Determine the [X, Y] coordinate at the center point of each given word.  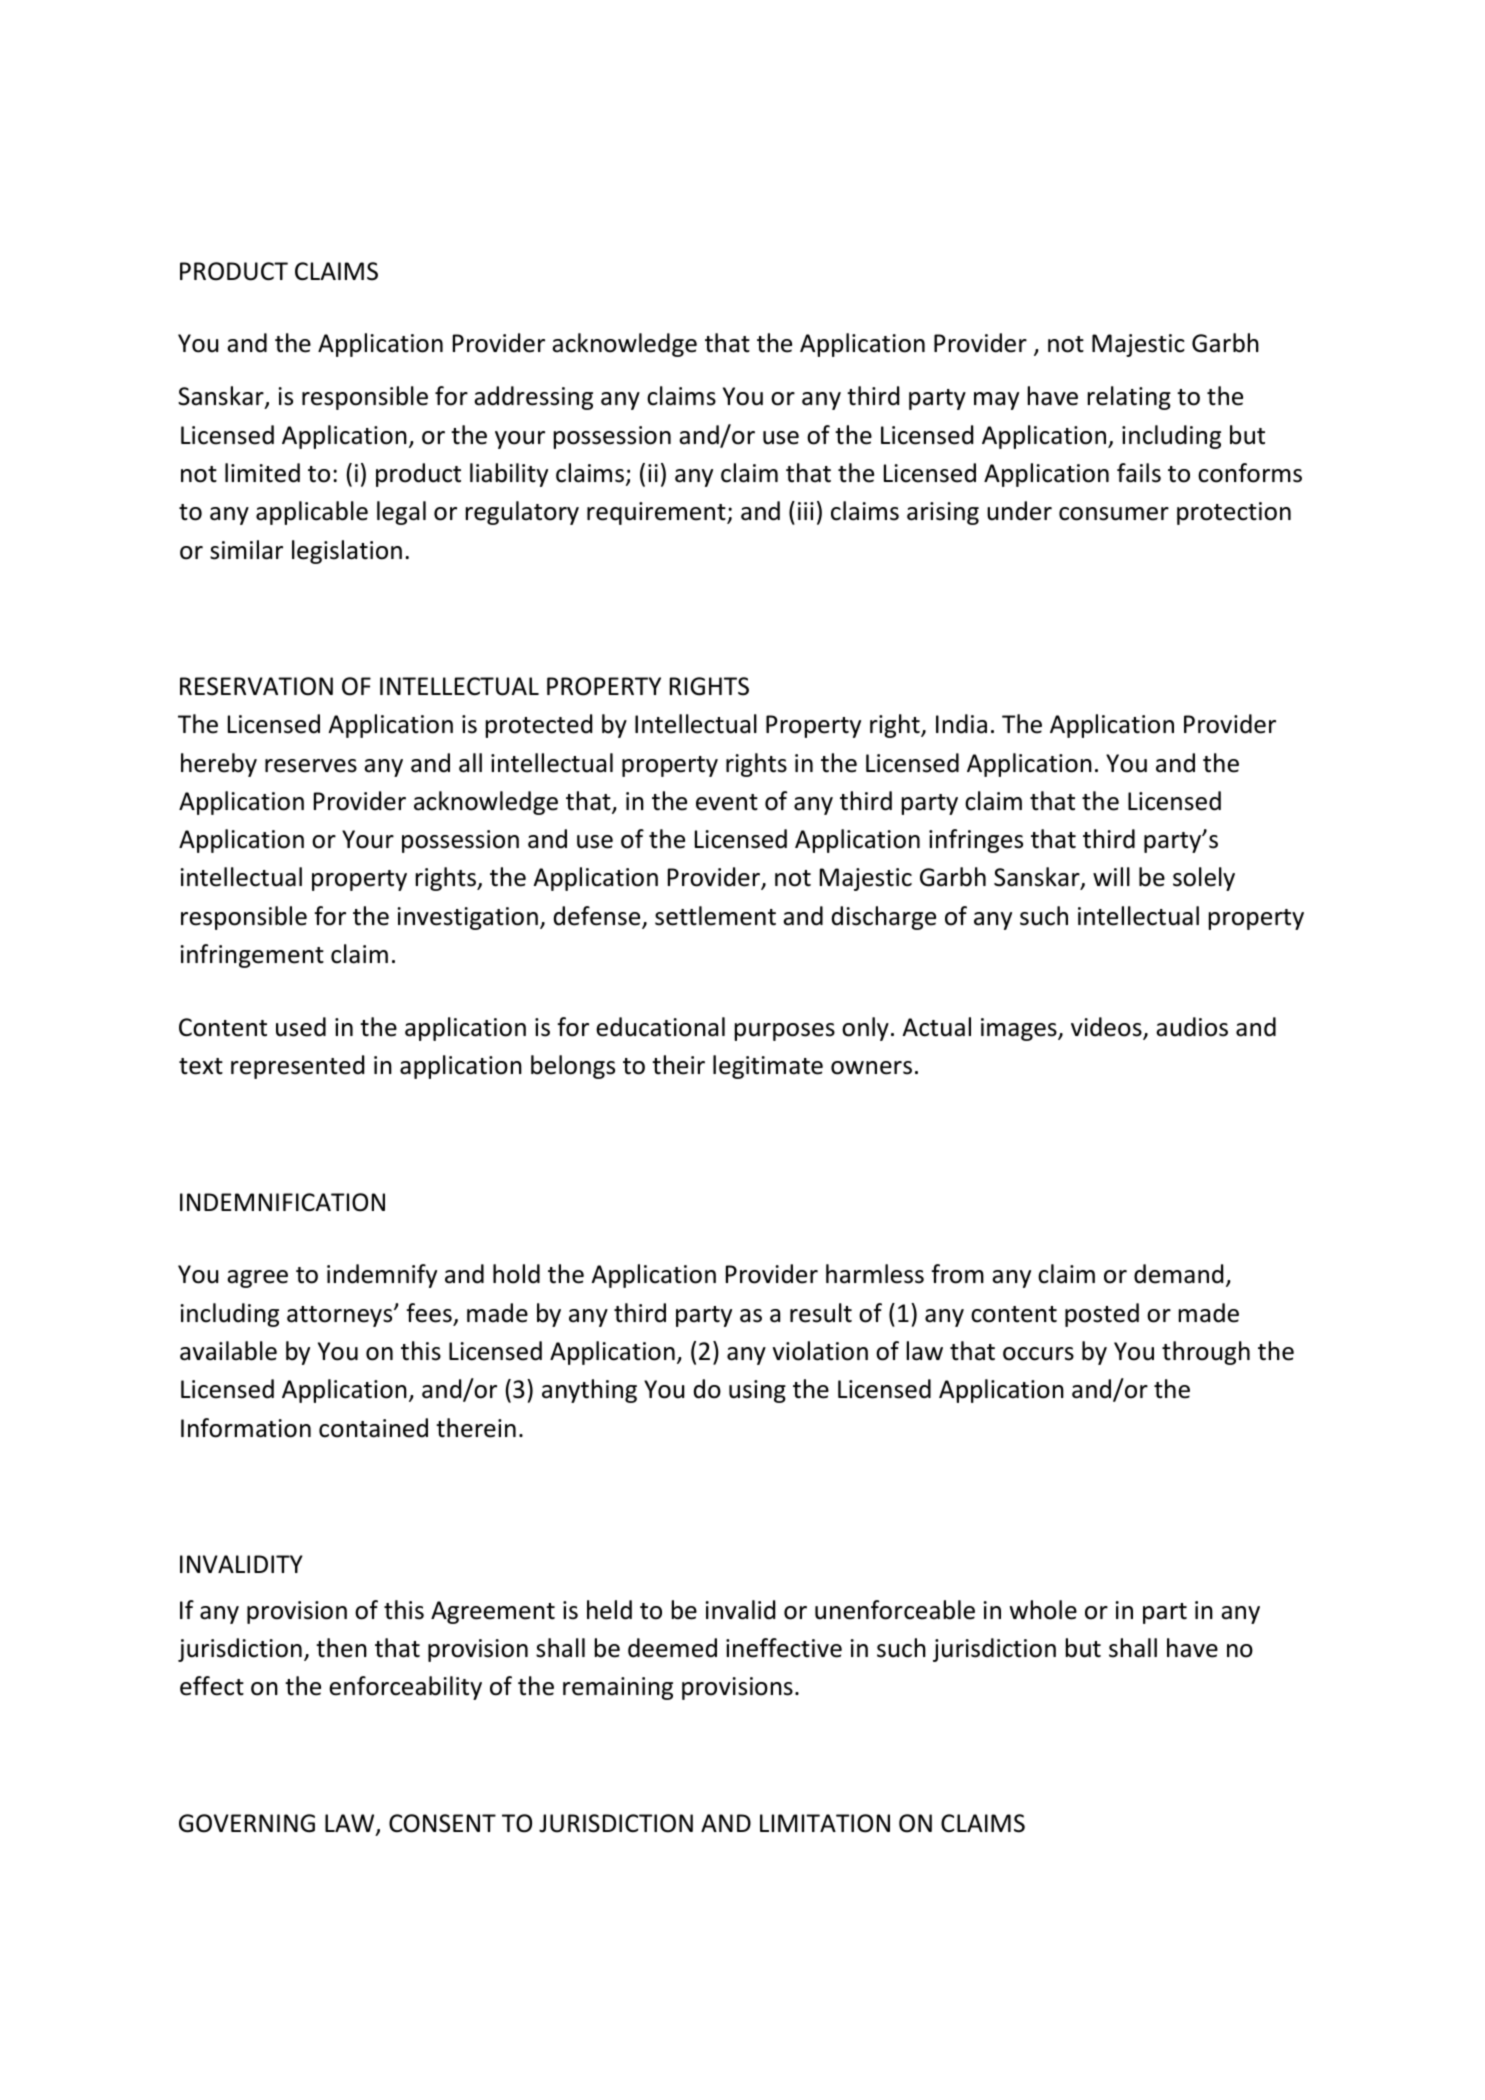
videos [1107, 1028]
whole [1043, 1610]
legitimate [768, 1067]
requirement [657, 513]
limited [262, 473]
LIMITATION [825, 1823]
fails [1139, 473]
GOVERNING [247, 1823]
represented [297, 1067]
